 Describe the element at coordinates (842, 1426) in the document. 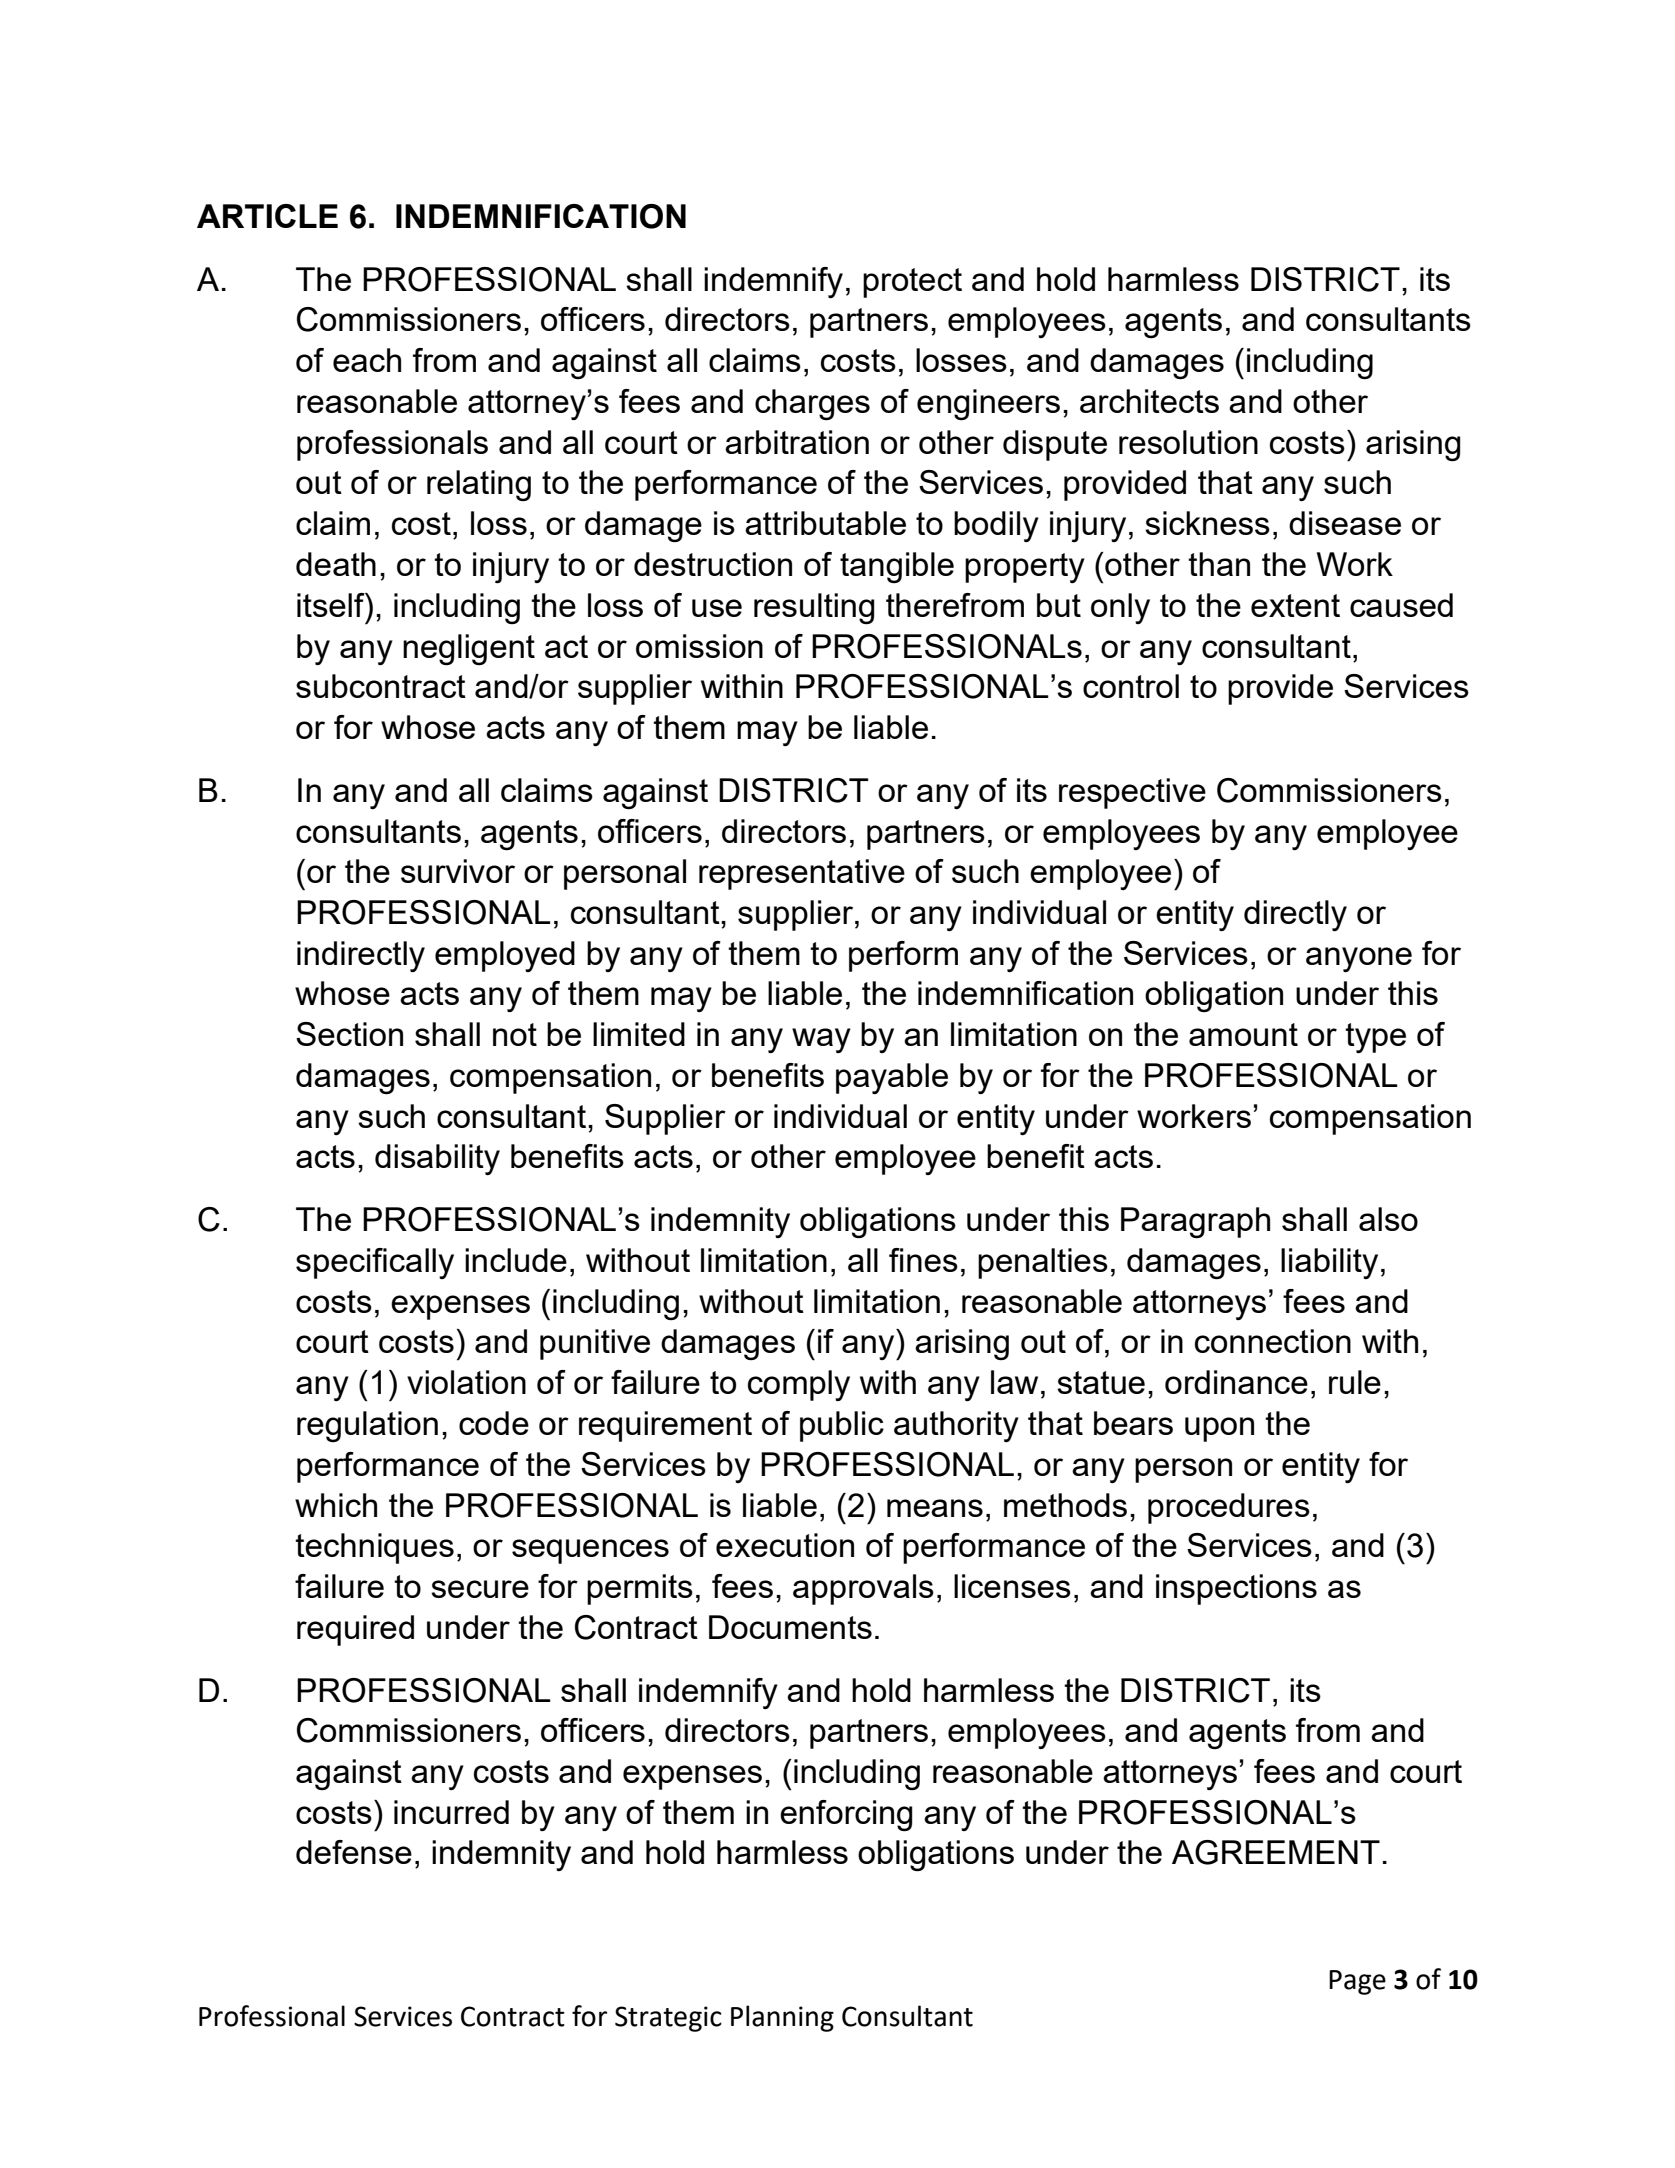

I see `public` at that location.
